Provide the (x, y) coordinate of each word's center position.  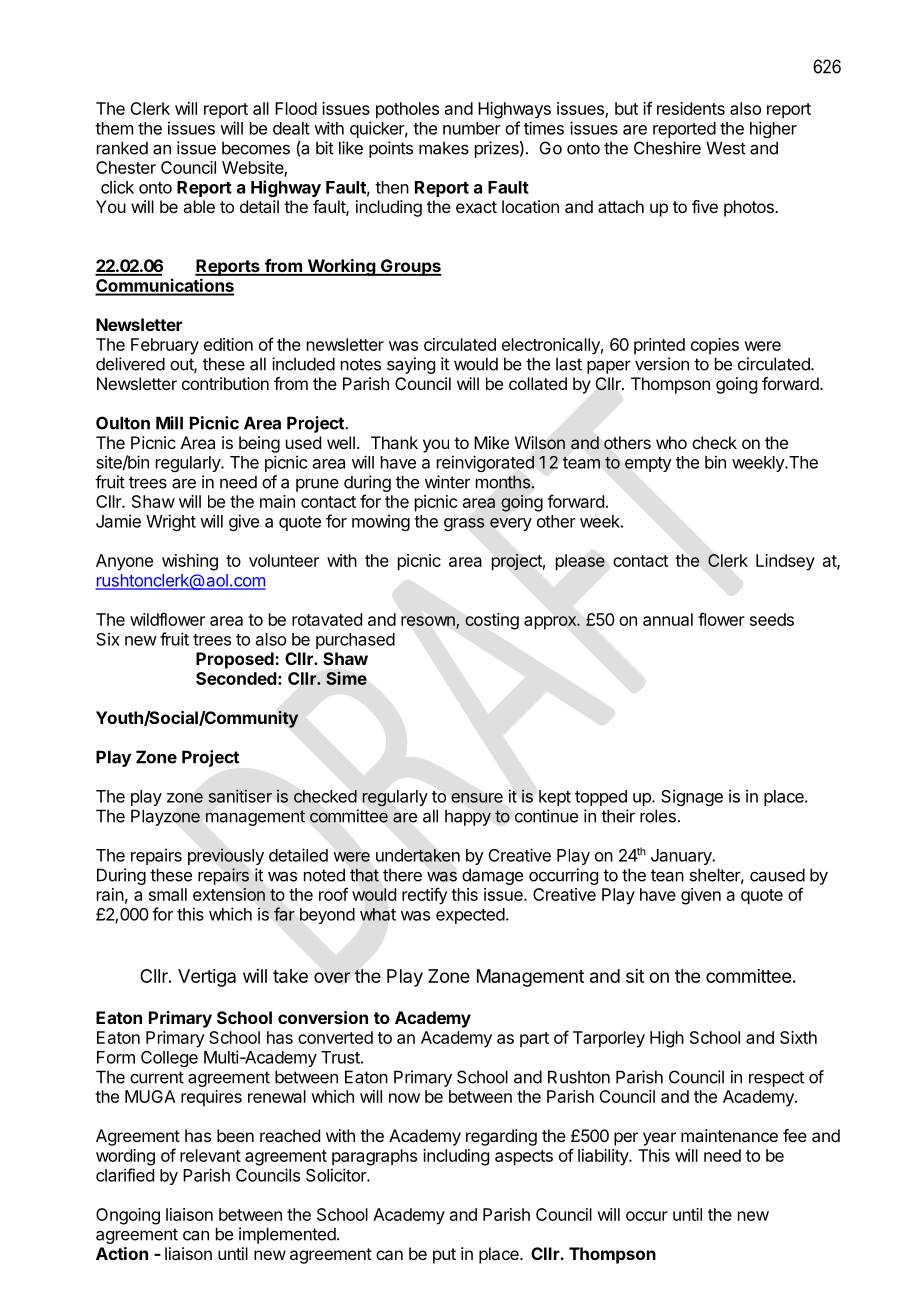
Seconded (236, 678)
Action (122, 1253)
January (682, 857)
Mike (491, 442)
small (168, 894)
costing (492, 621)
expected (470, 916)
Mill (169, 423)
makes (444, 148)
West (726, 148)
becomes (256, 148)
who (671, 442)
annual (668, 619)
